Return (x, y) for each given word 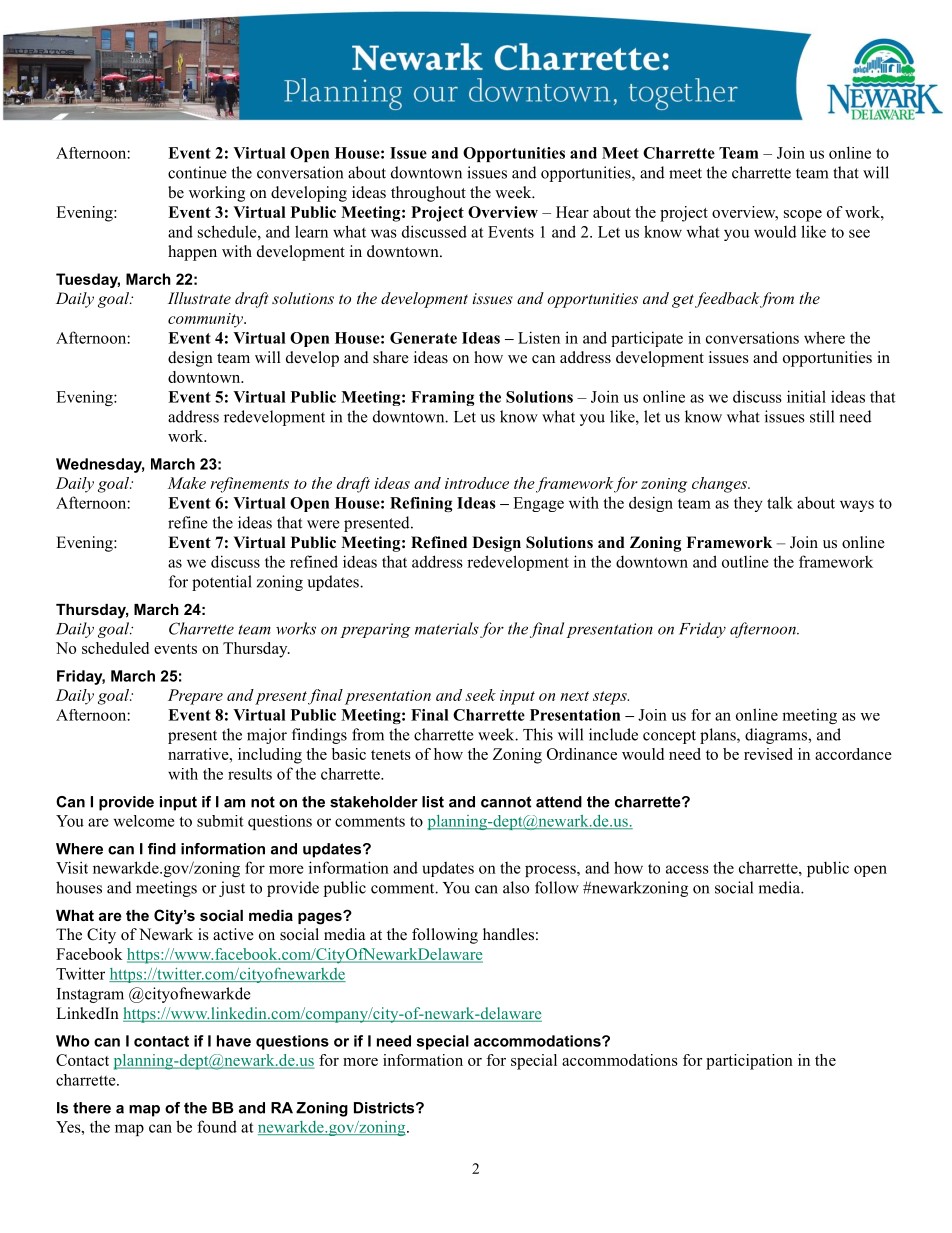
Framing (442, 398)
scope (803, 216)
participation (749, 1062)
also (516, 887)
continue (197, 172)
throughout (428, 194)
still (822, 416)
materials (447, 628)
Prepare (195, 697)
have (234, 1041)
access (687, 869)
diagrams (777, 736)
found (217, 1126)
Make (187, 483)
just (232, 889)
